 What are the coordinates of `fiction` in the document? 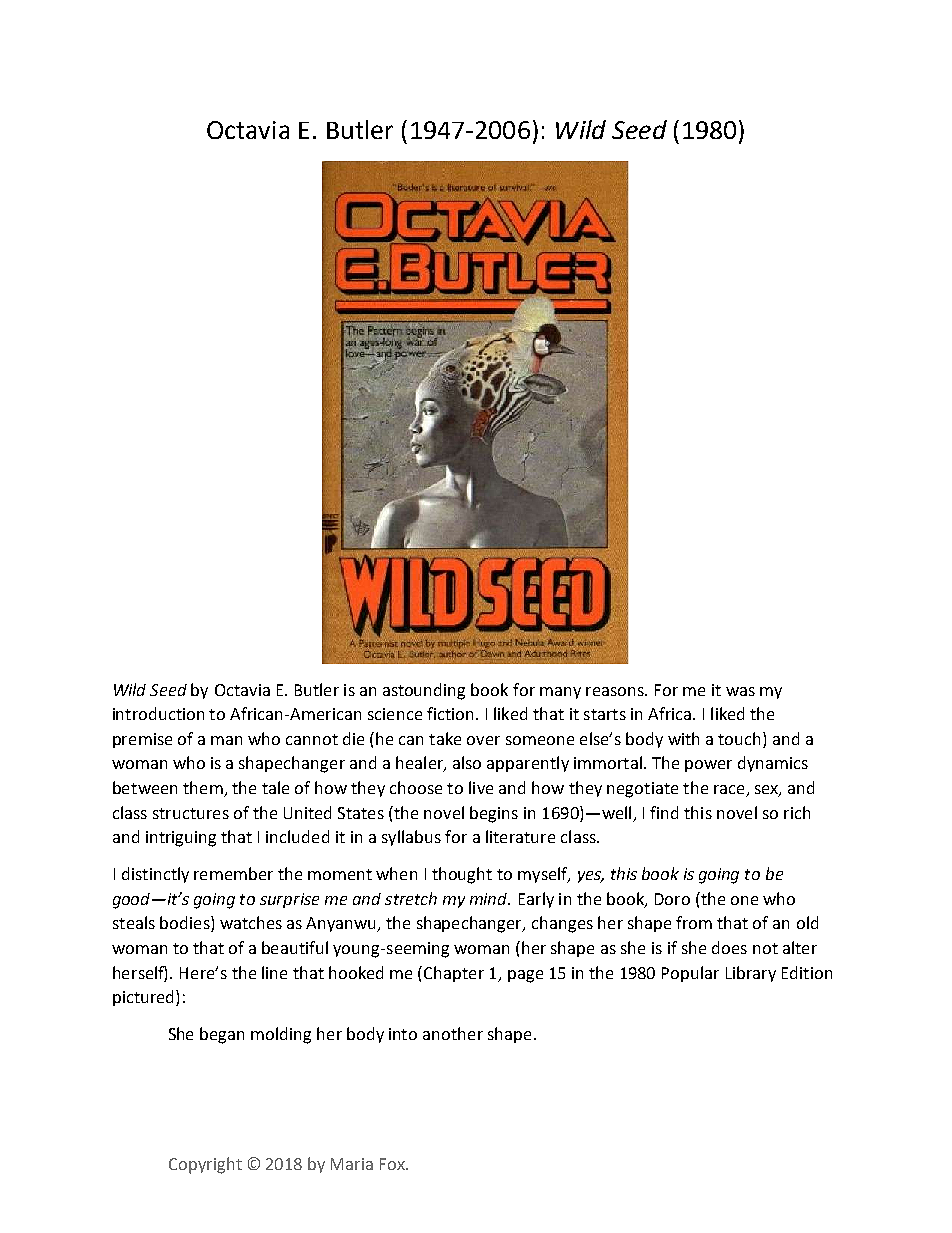 It's located at (450, 713).
